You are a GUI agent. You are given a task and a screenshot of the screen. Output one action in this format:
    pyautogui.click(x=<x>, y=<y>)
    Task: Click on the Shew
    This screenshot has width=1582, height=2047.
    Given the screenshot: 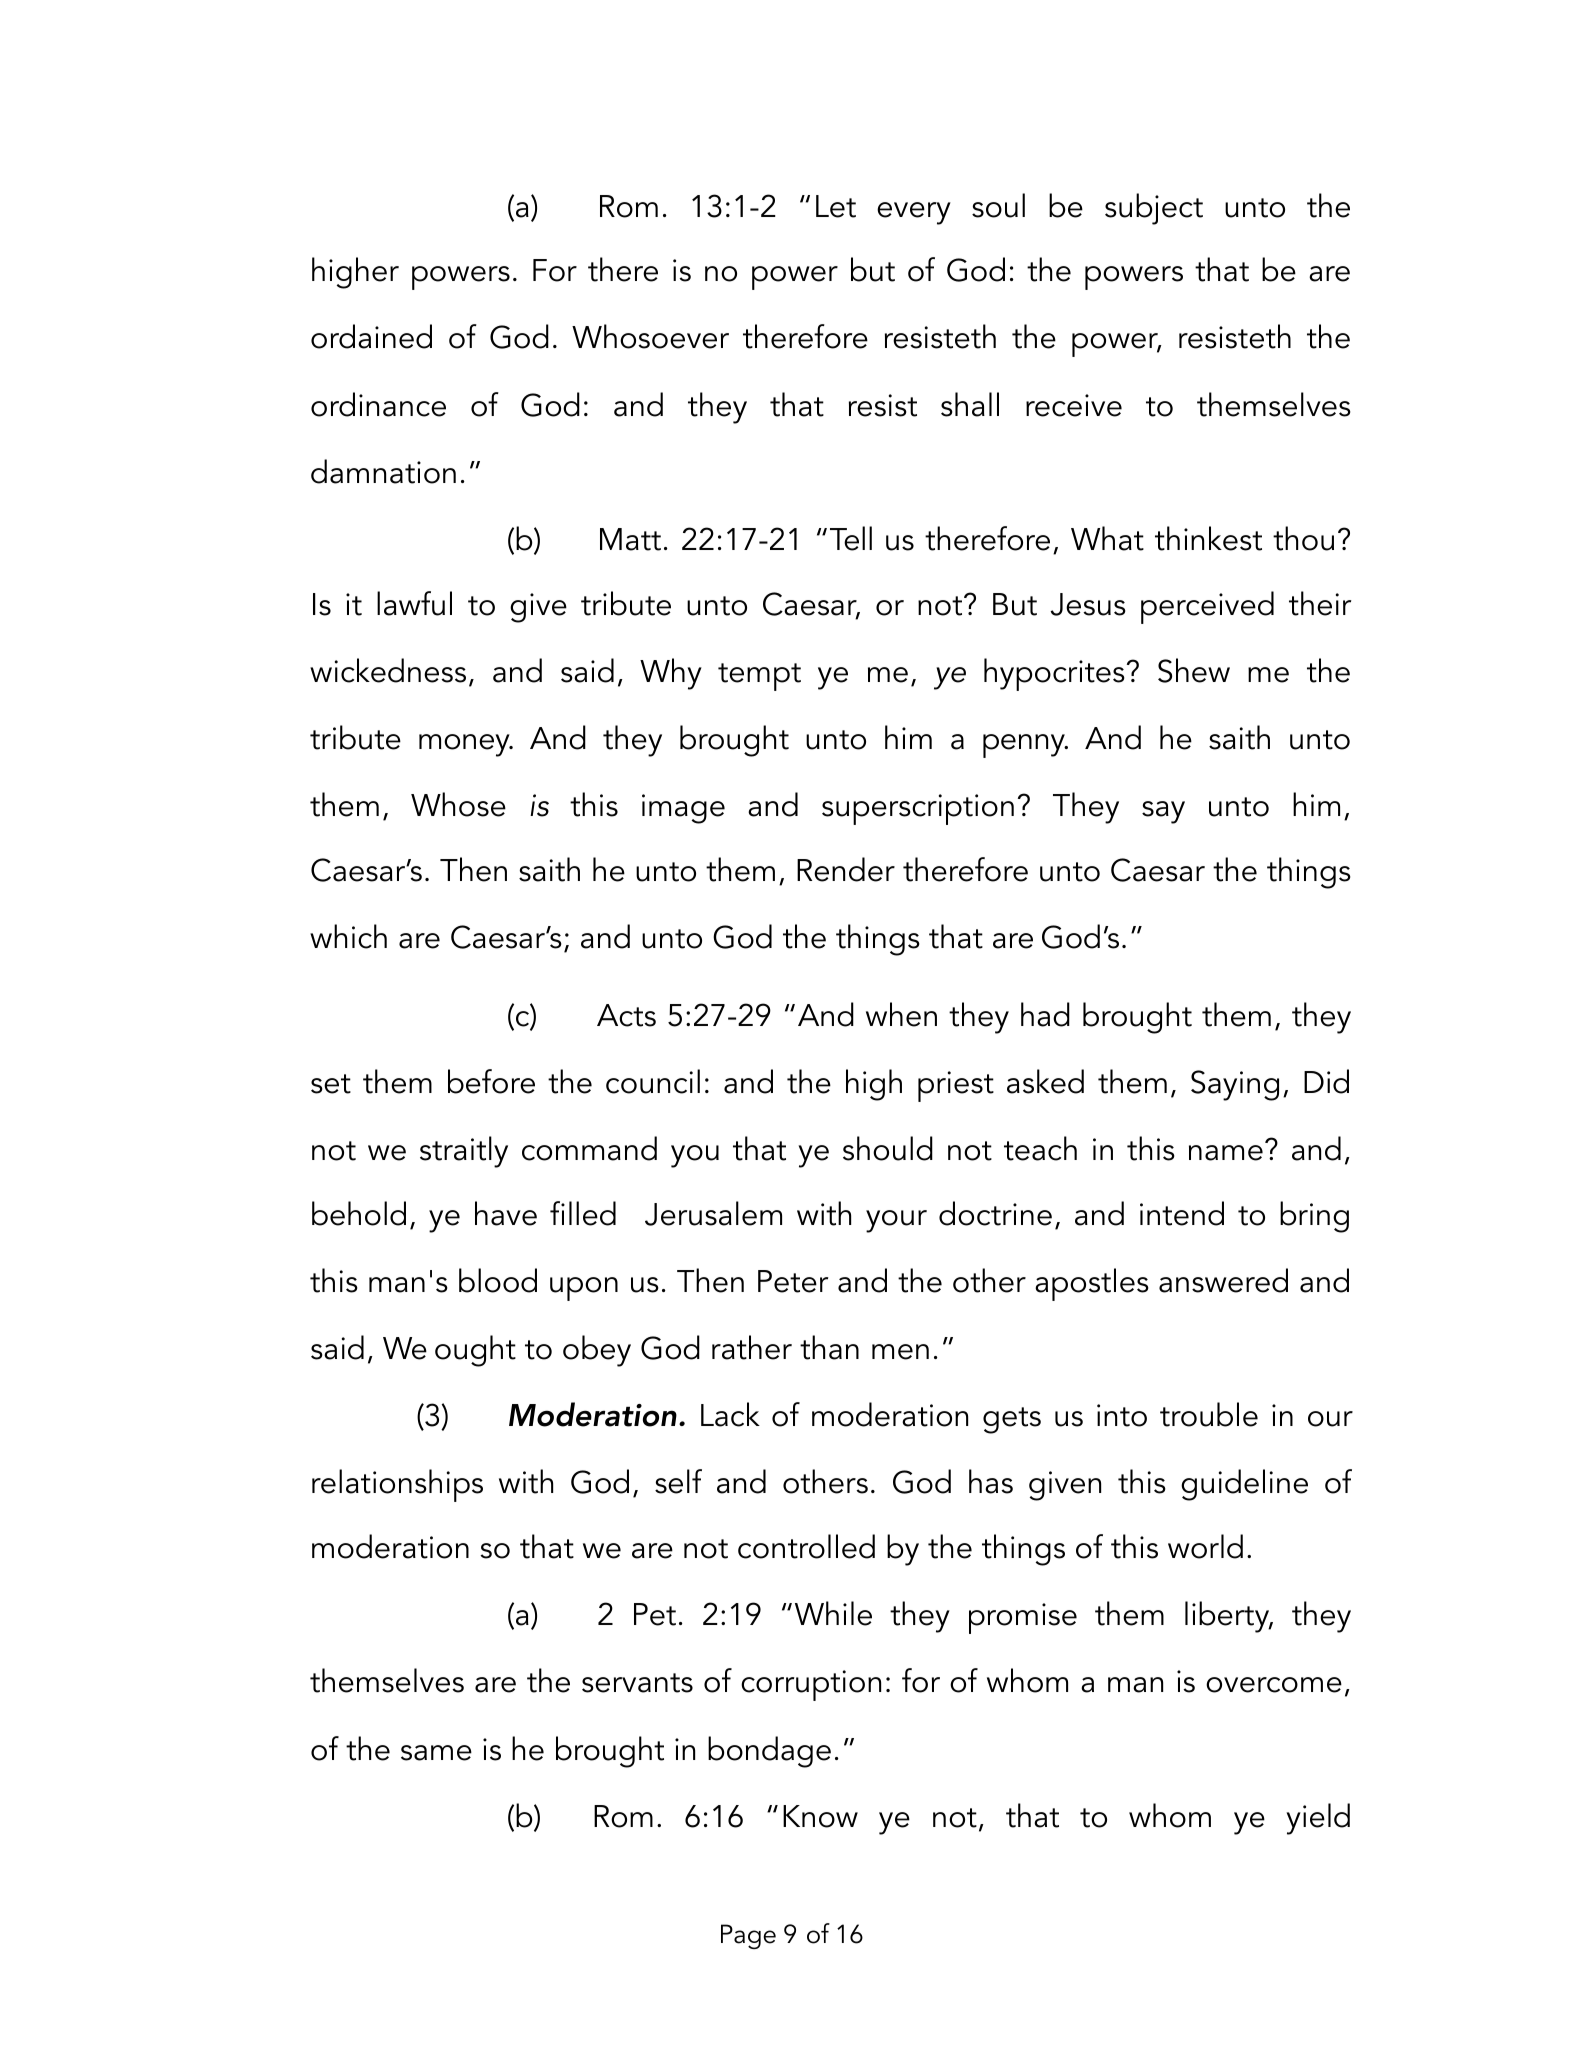 What is the action you would take?
    pyautogui.click(x=1194, y=670)
